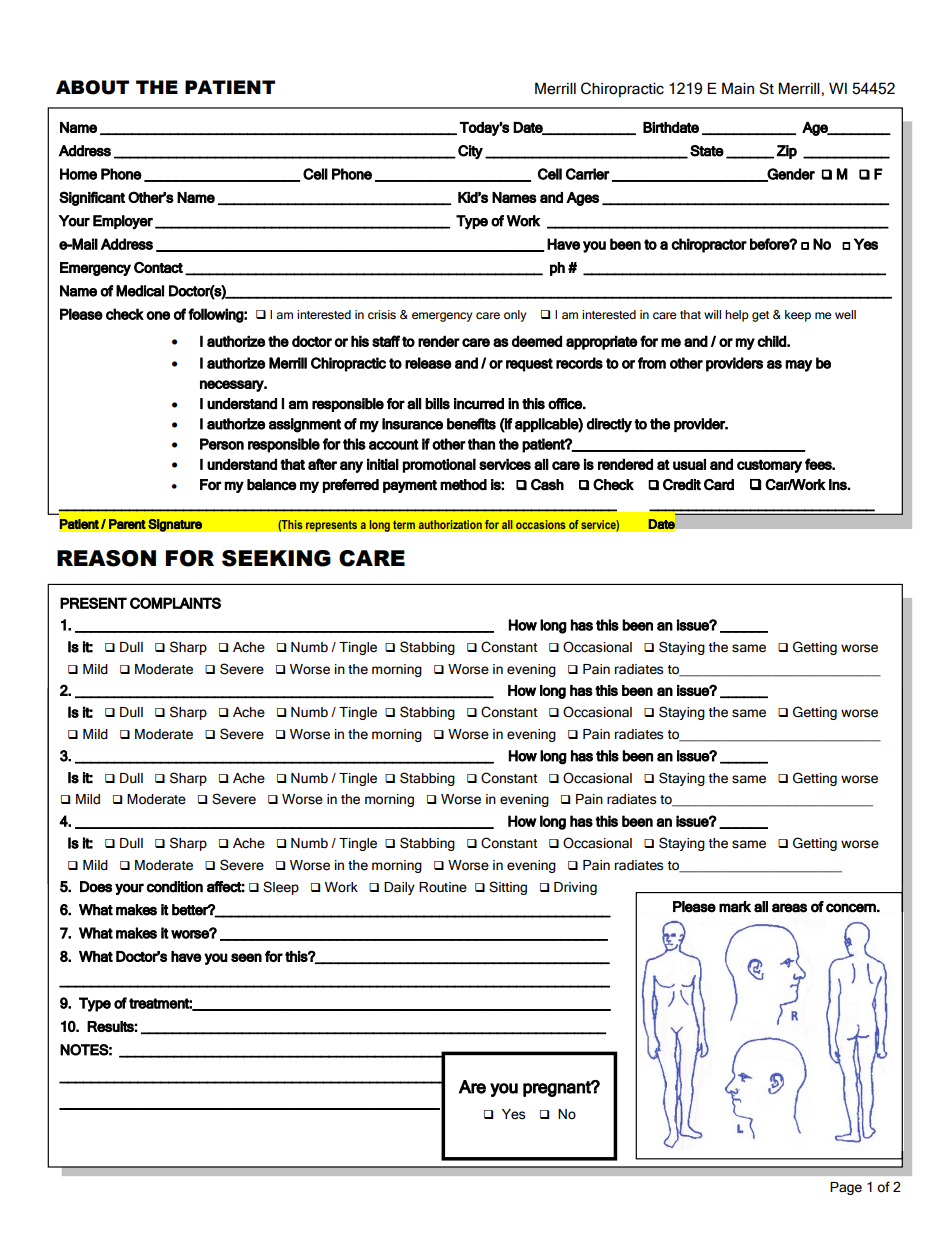 This document has width=952, height=1233. What do you see at coordinates (738, 88) in the document?
I see `Main` at bounding box center [738, 88].
